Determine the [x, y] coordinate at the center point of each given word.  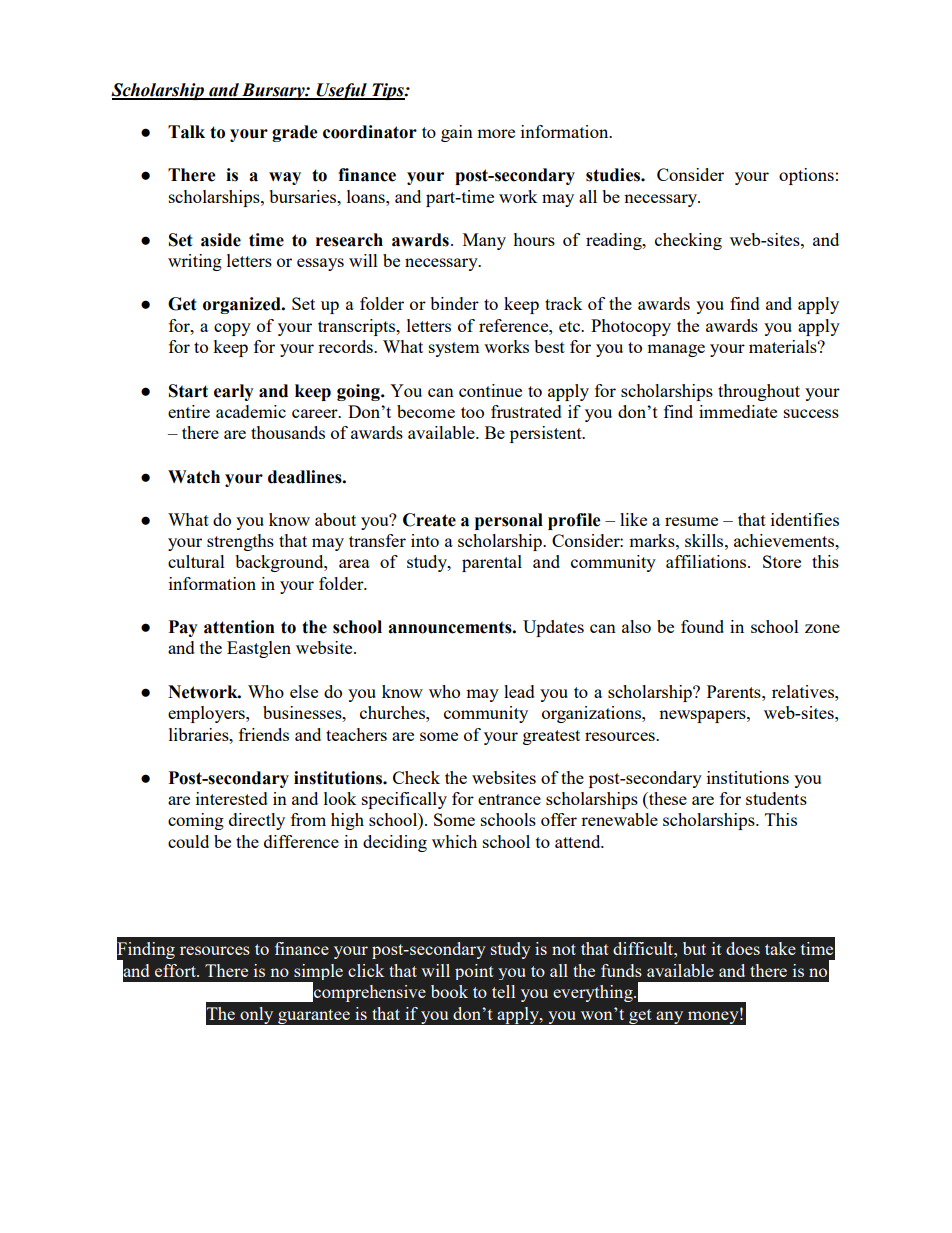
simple [317, 973]
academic [251, 411]
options [806, 176]
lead [519, 691]
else [304, 691]
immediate [738, 411]
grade [294, 133]
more [496, 133]
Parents [735, 691]
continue [490, 390]
